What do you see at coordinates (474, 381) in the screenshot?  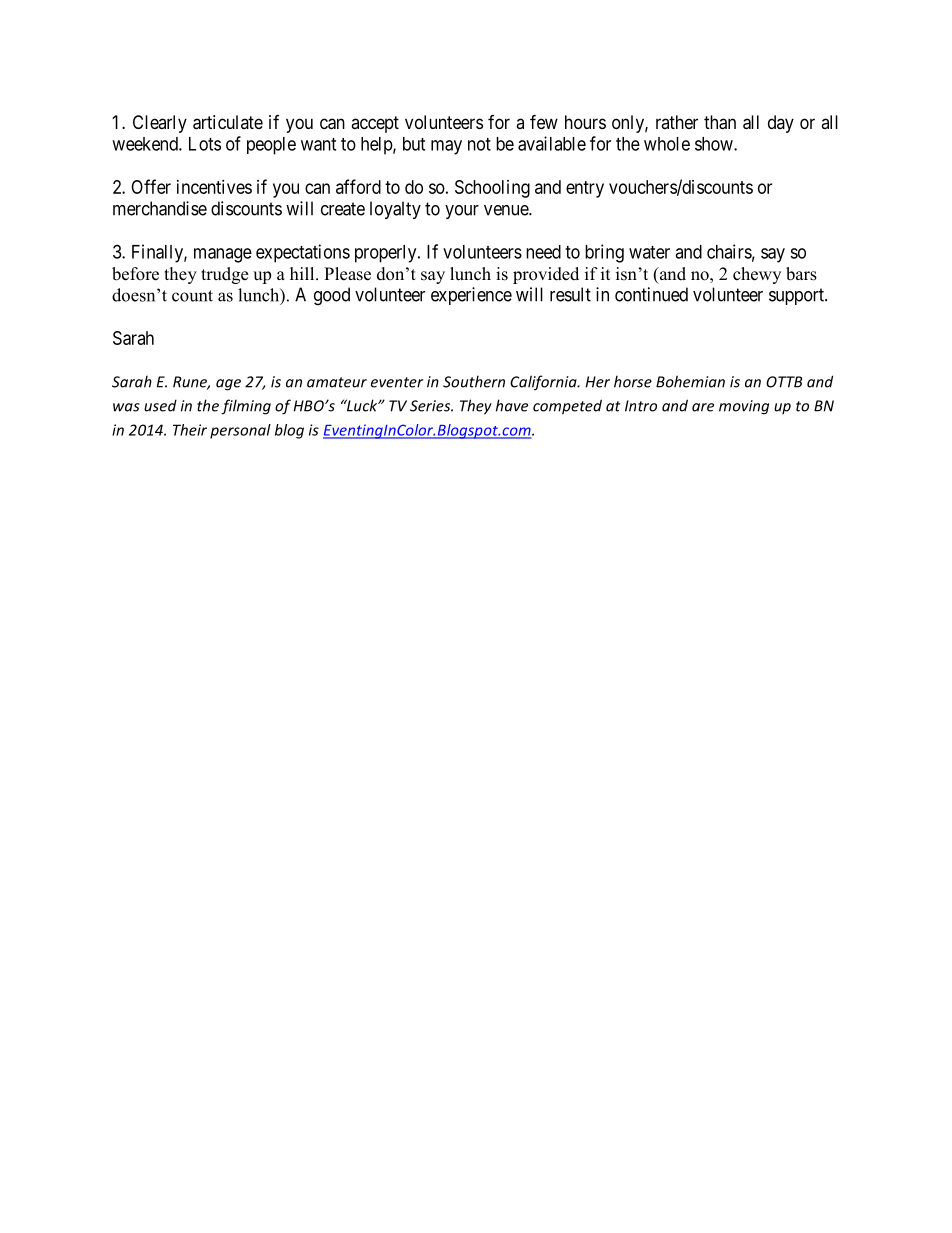 I see `Southern` at bounding box center [474, 381].
